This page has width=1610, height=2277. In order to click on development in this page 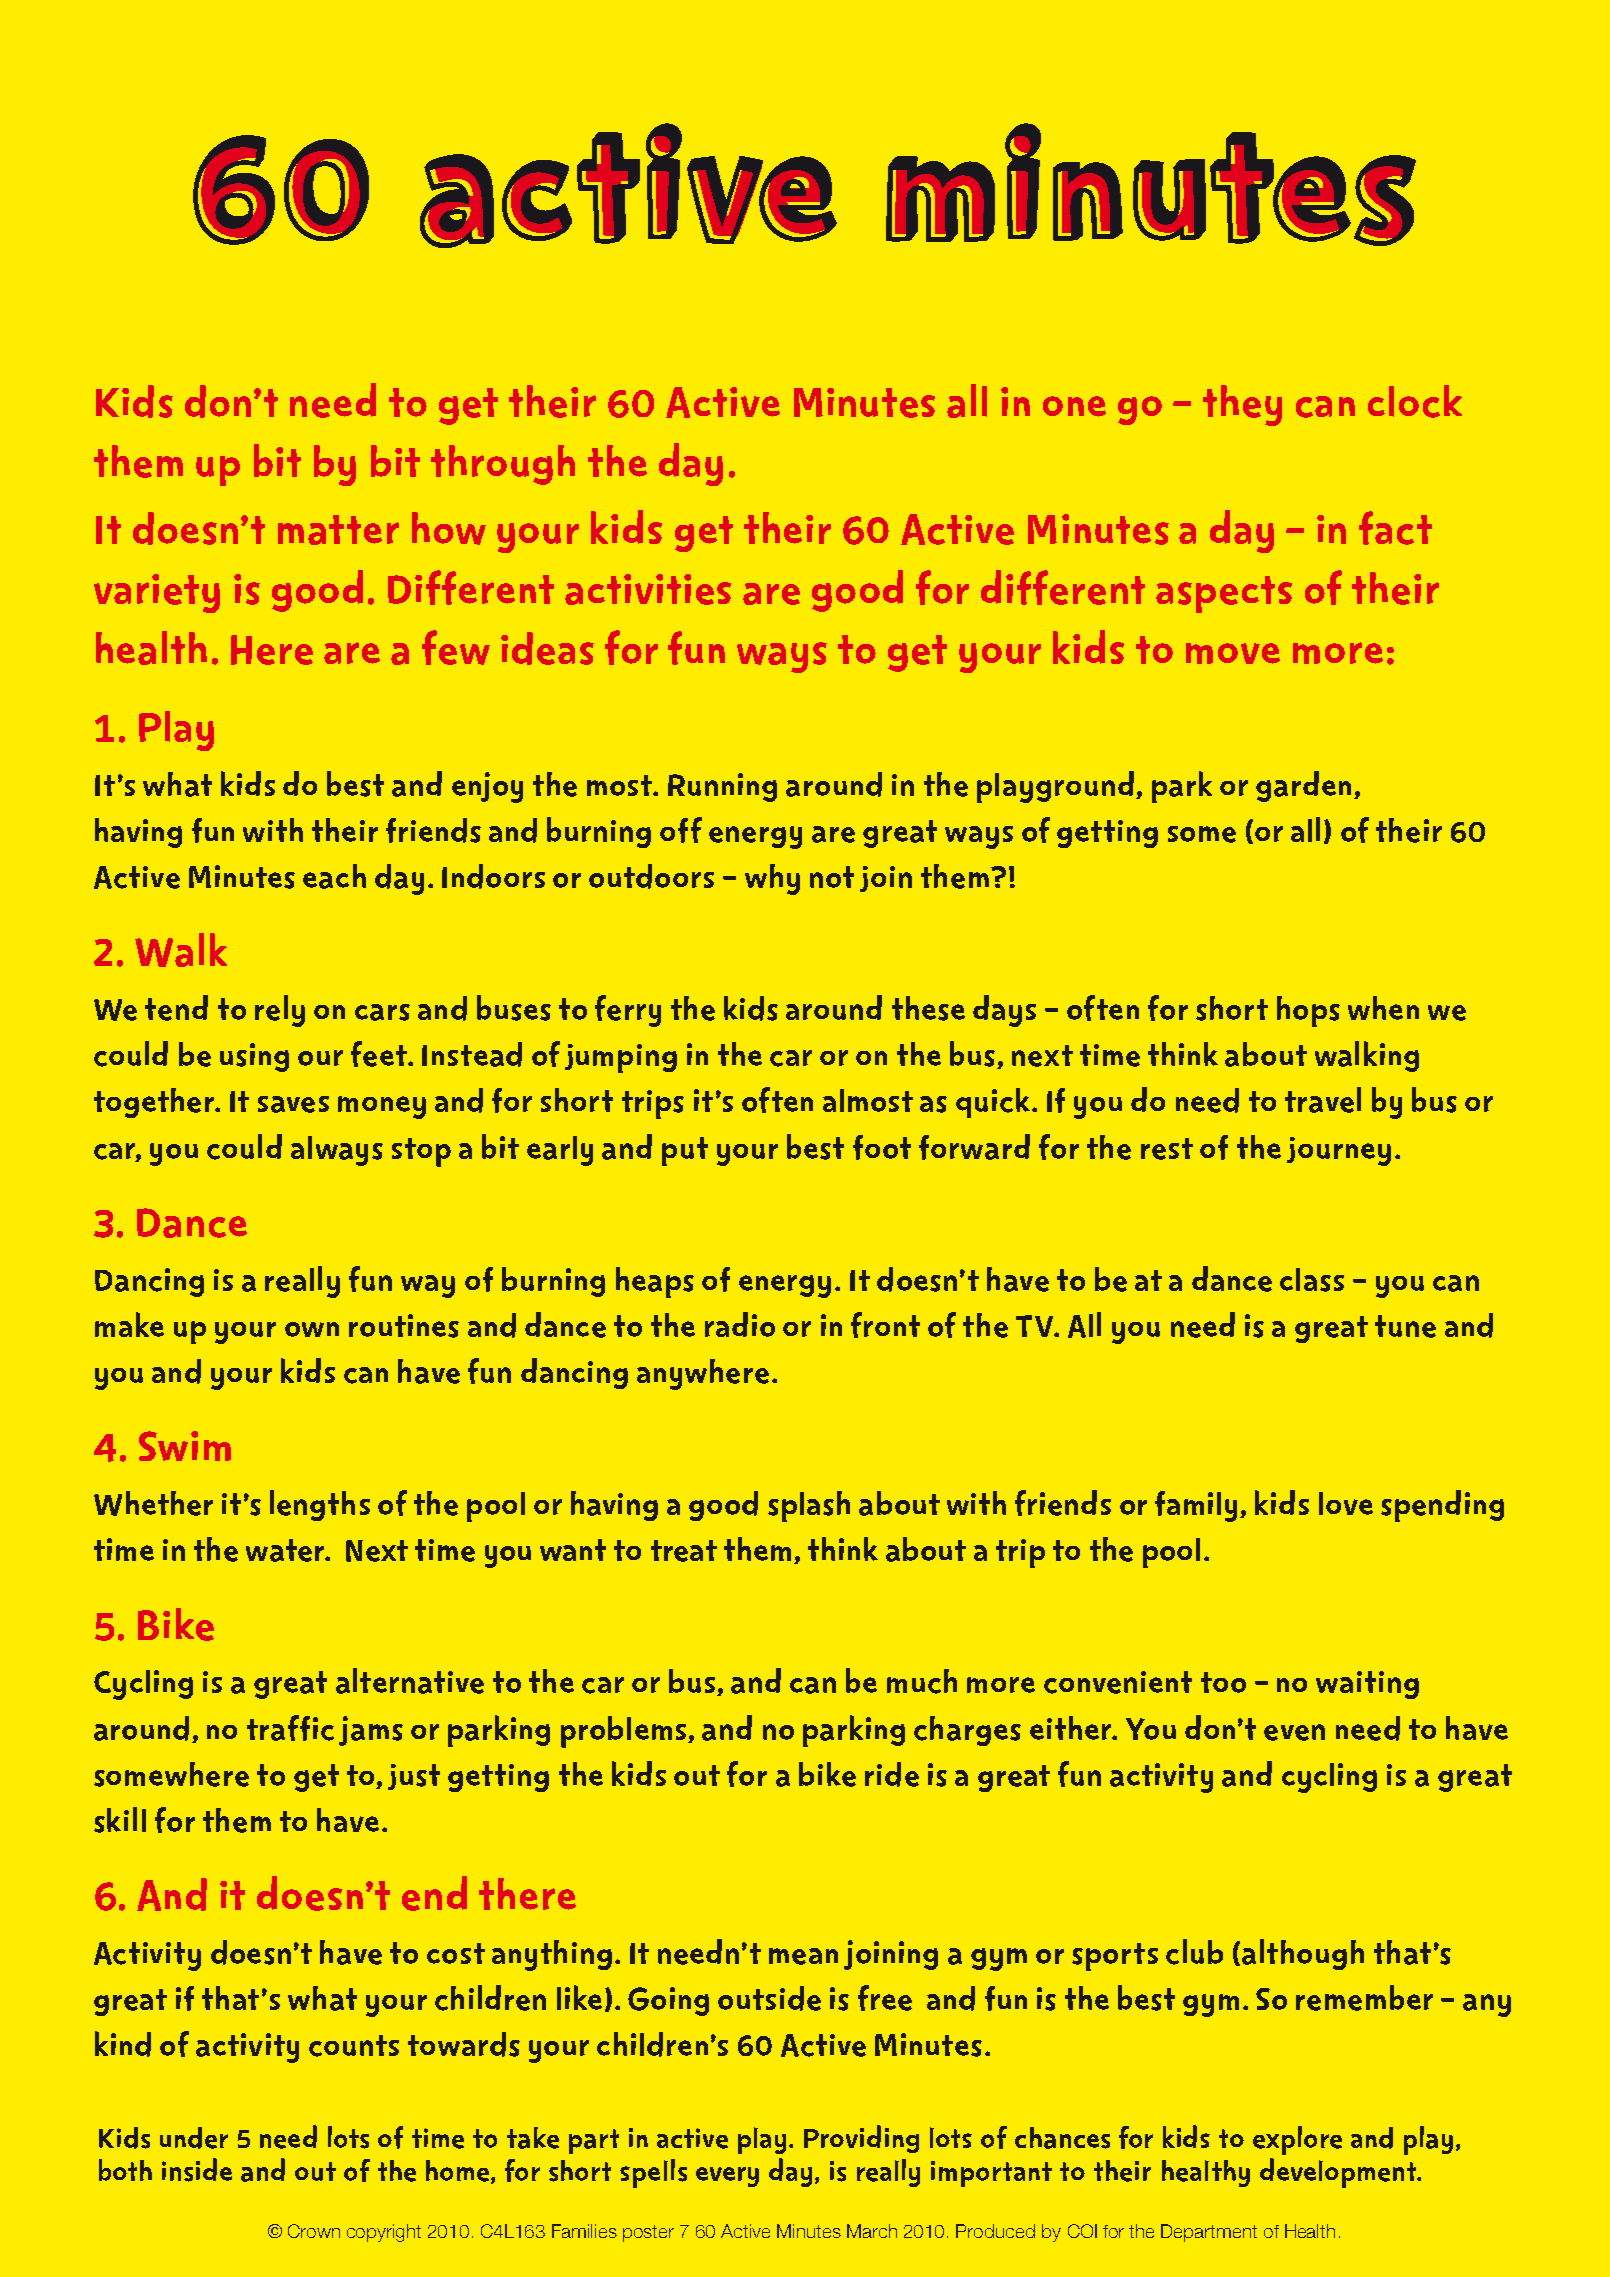, I will do `click(1339, 2173)`.
